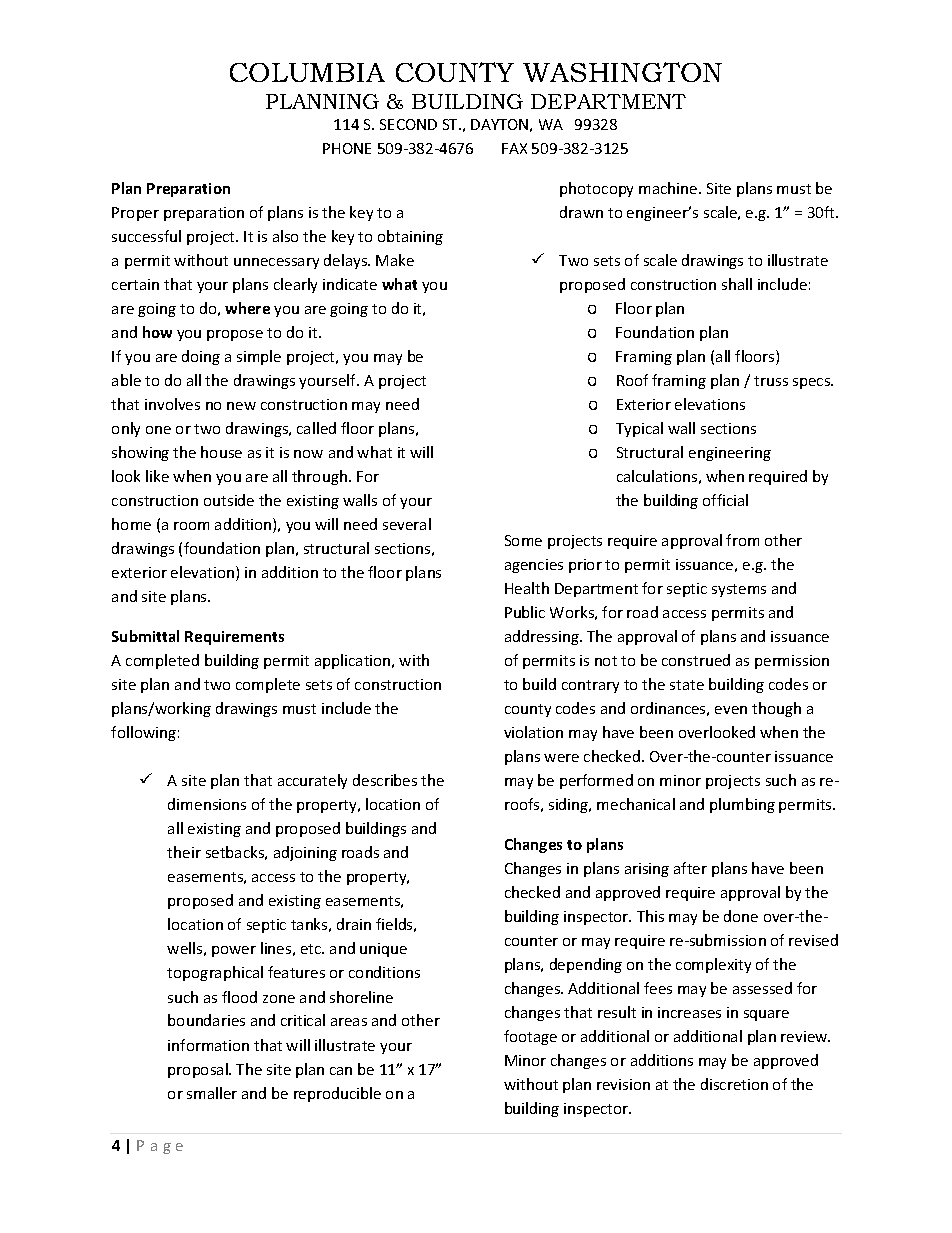  Describe the element at coordinates (622, 72) in the screenshot. I see `WASHINGTON` at that location.
